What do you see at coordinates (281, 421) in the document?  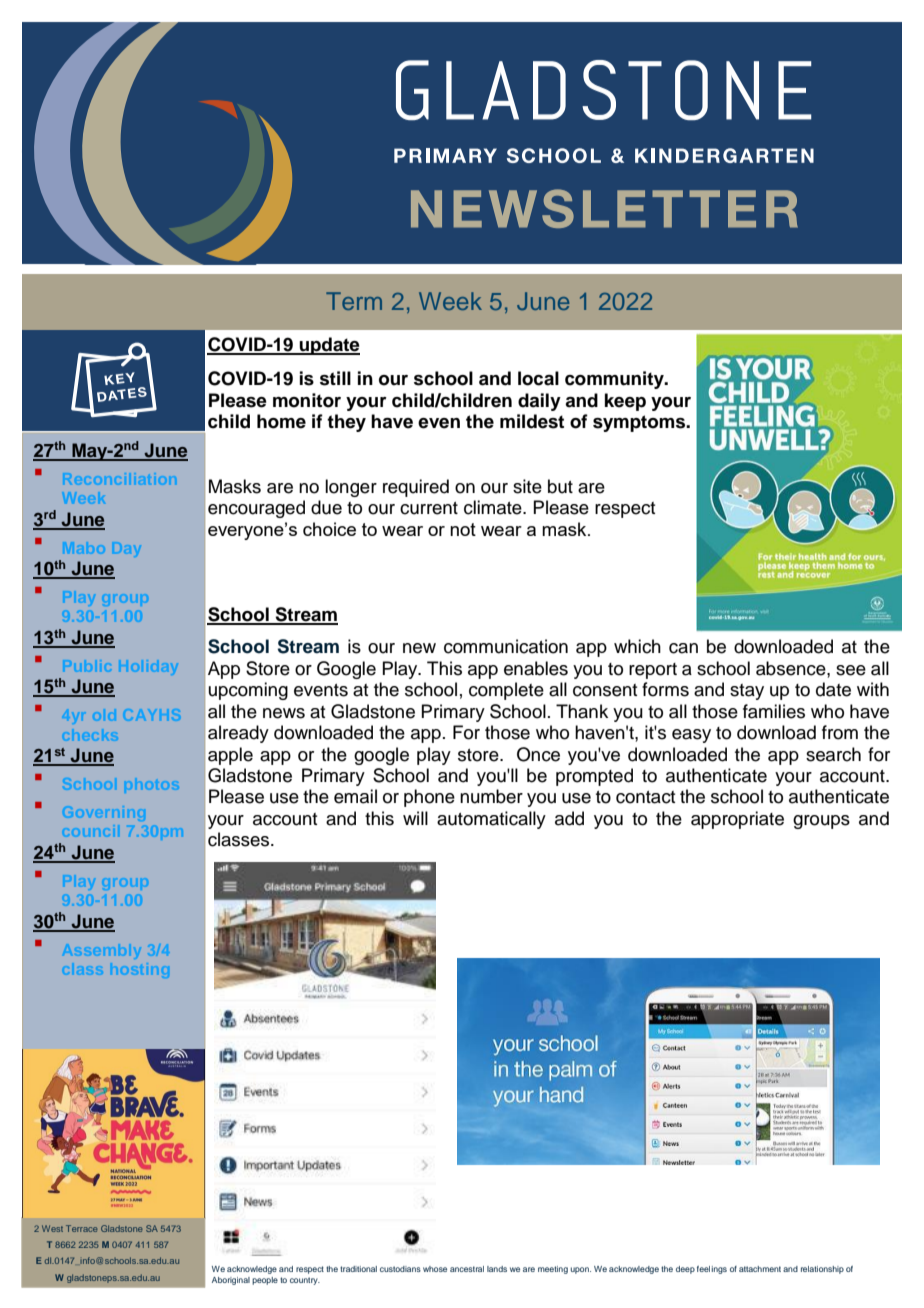 I see `home` at bounding box center [281, 421].
